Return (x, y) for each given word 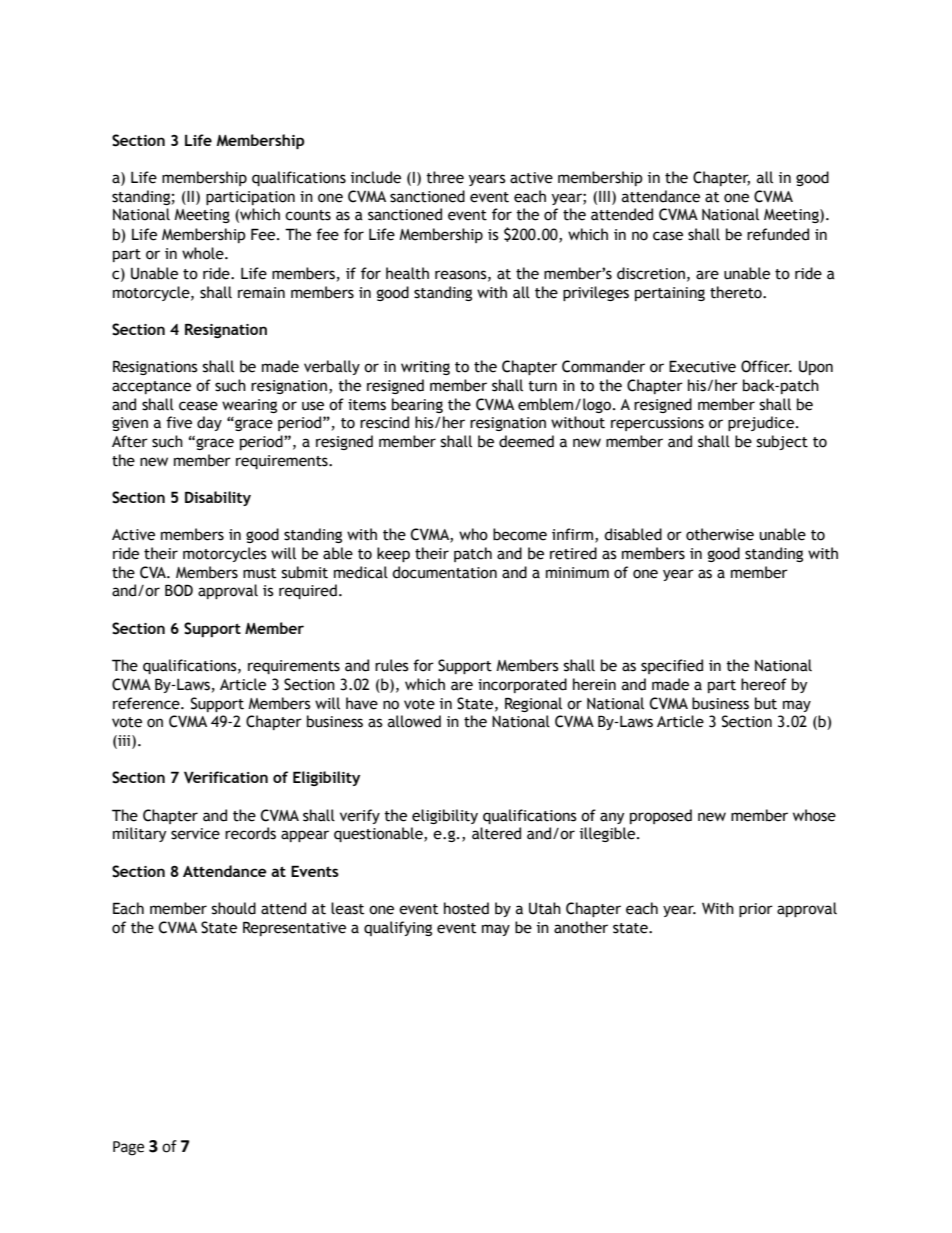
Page (128, 1148)
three (445, 177)
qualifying (398, 928)
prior (756, 910)
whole (204, 253)
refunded (778, 234)
